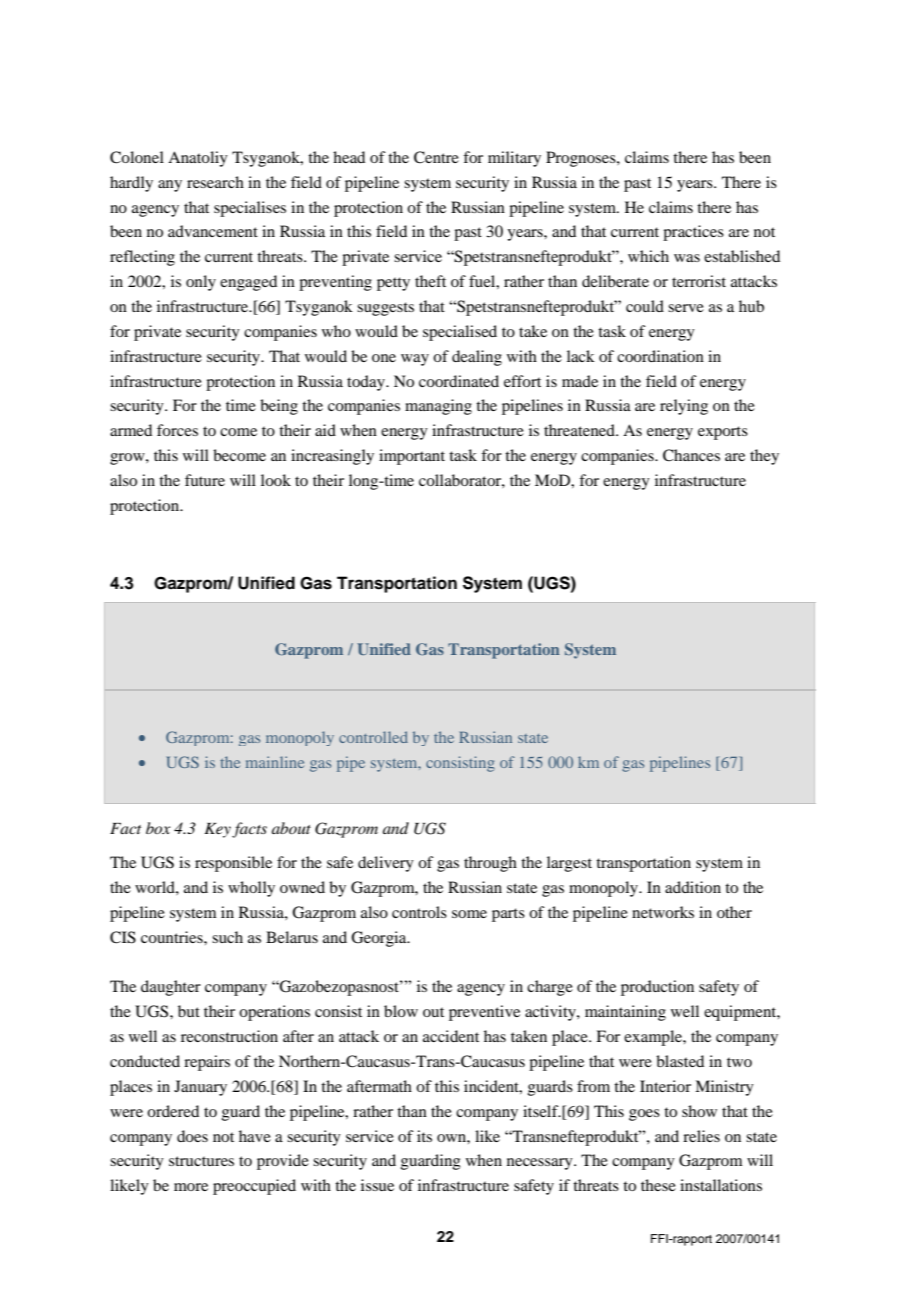  Describe the element at coordinates (201, 1161) in the screenshot. I see `structures` at that location.
